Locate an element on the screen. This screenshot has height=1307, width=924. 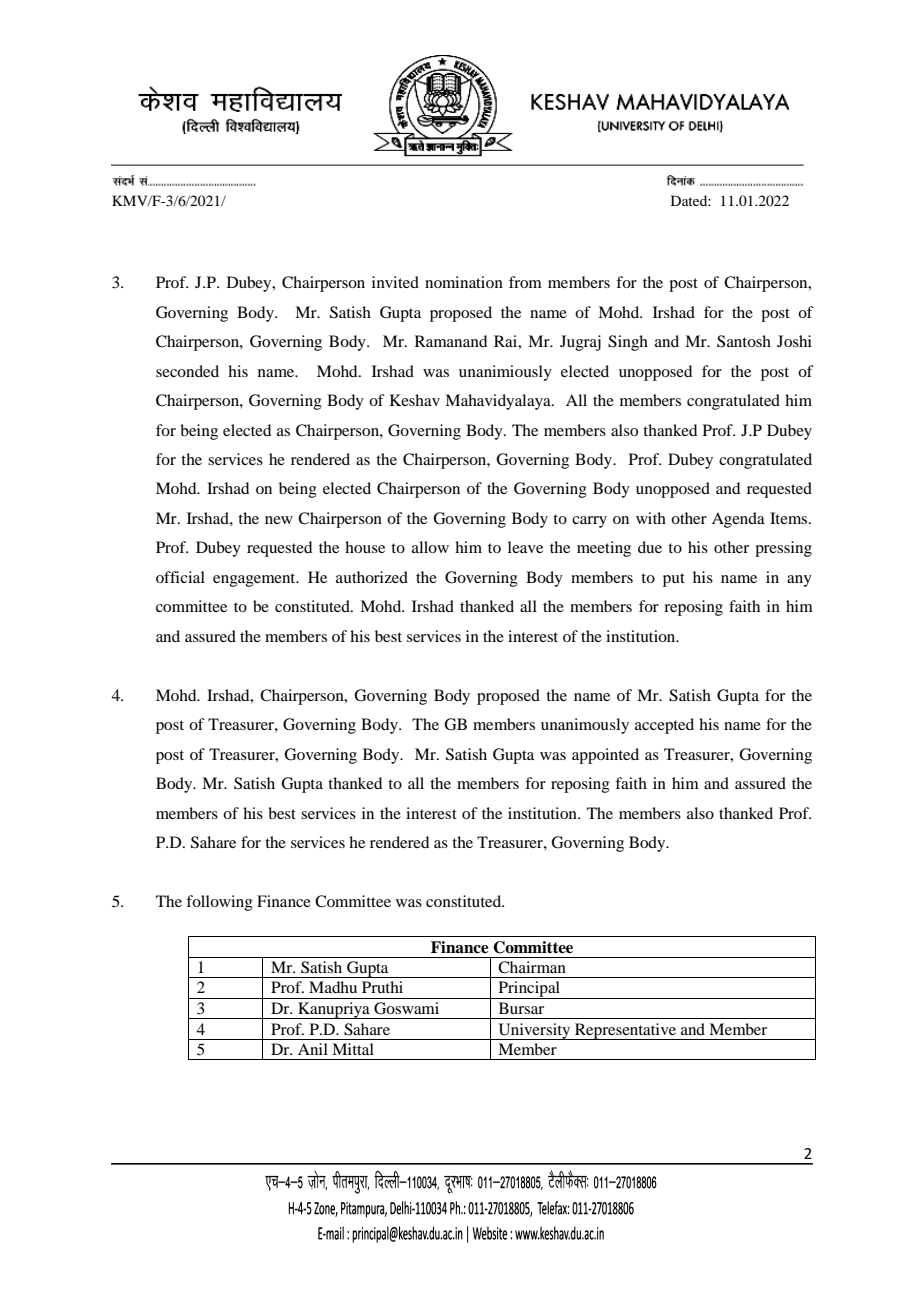
Representative is located at coordinates (625, 1031).
